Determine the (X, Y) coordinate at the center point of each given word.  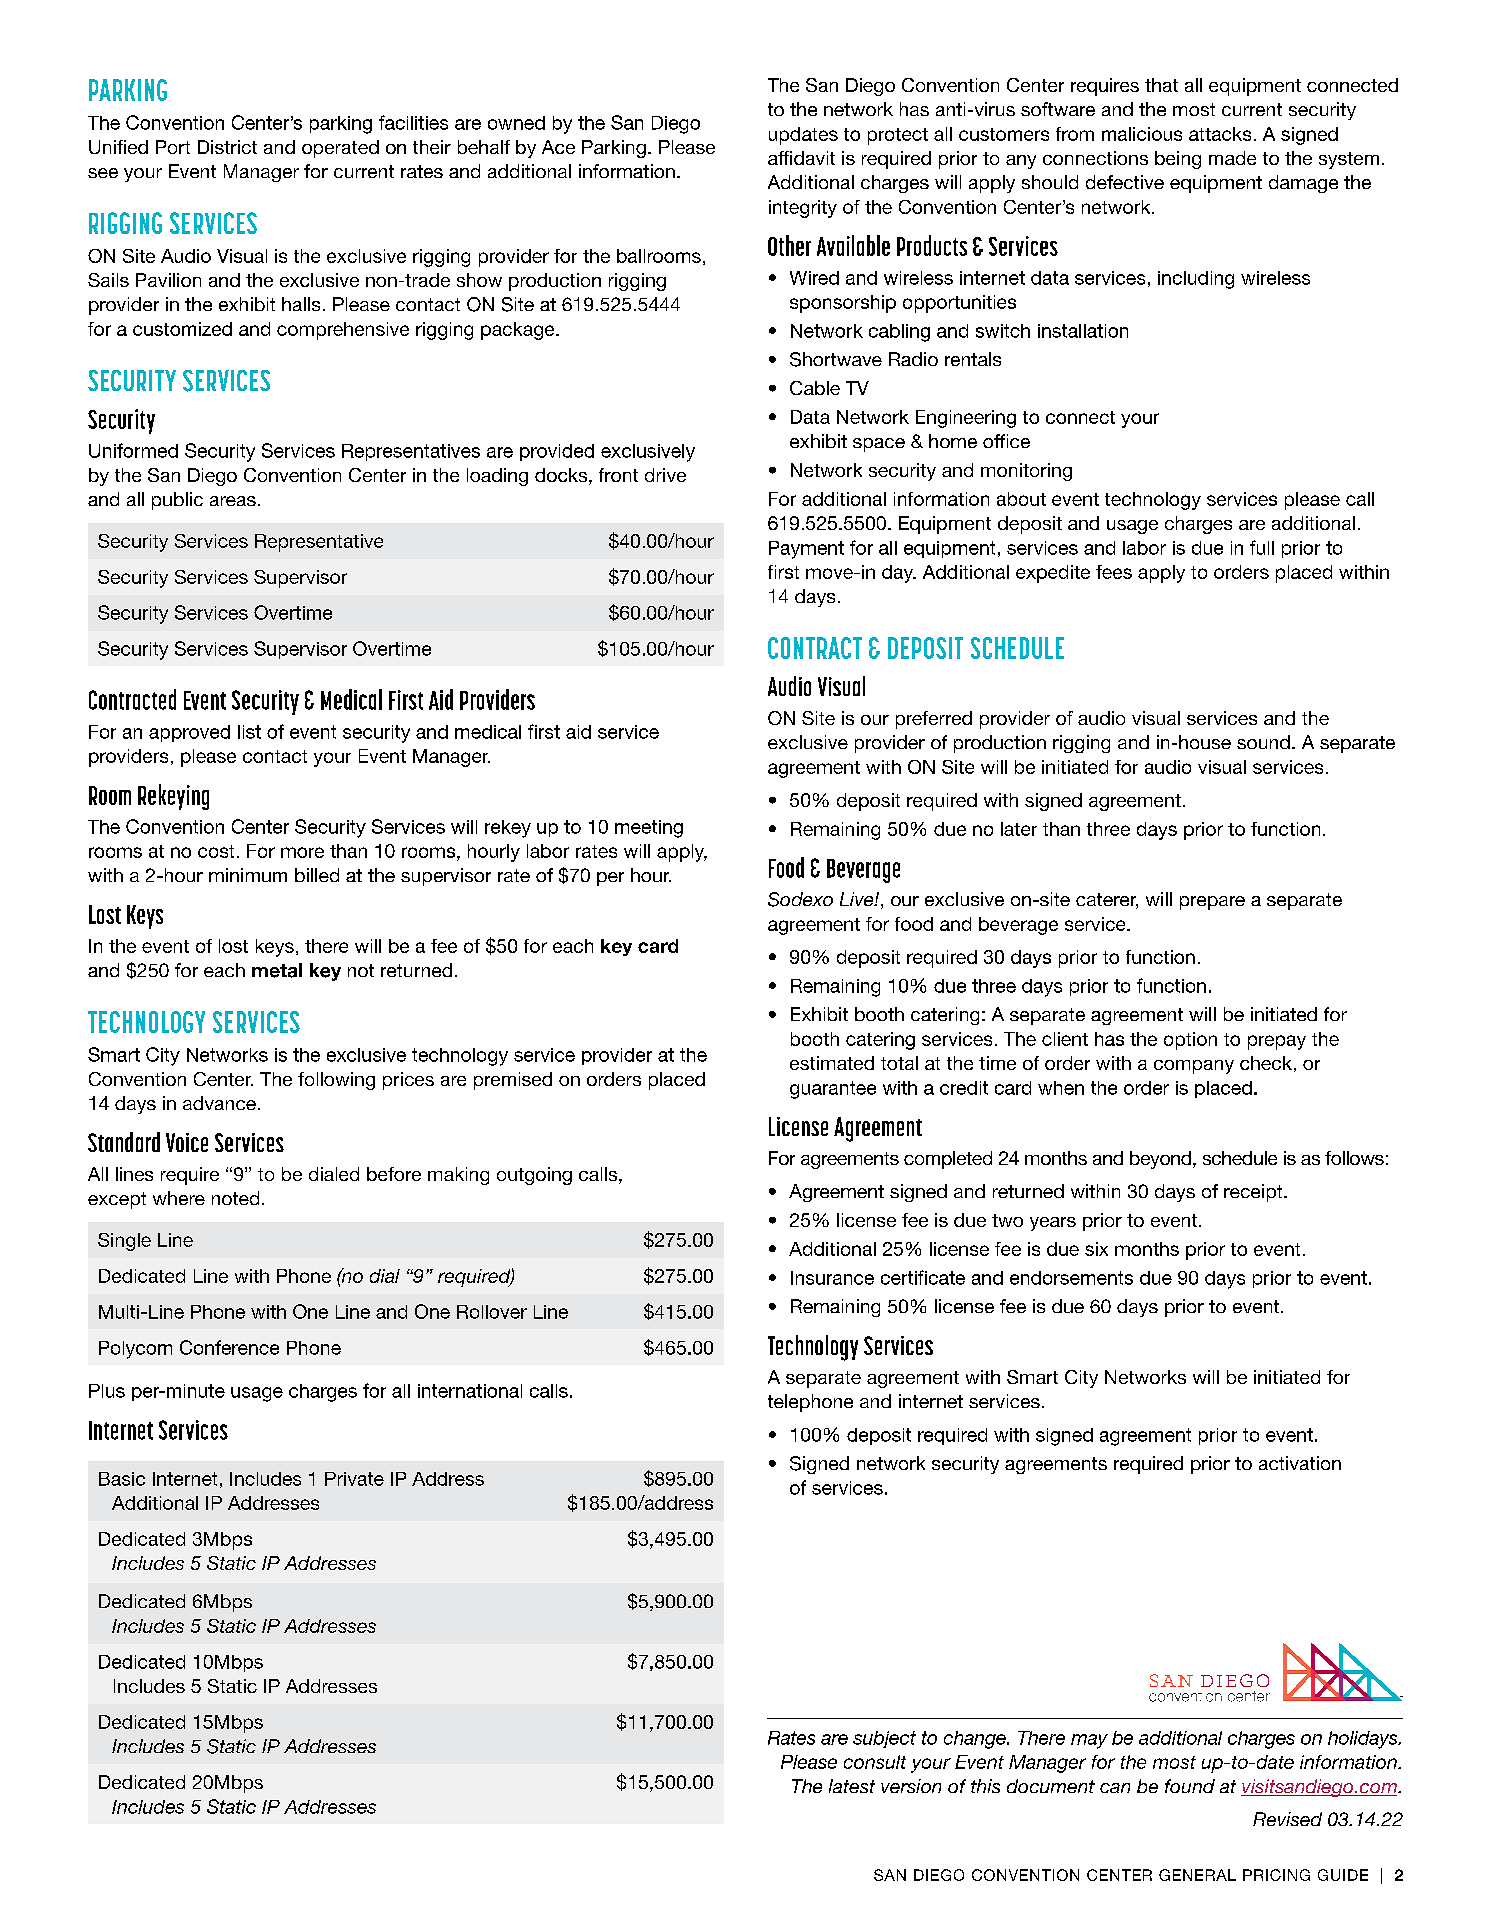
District (227, 147)
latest (852, 1786)
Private (354, 1479)
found (1190, 1786)
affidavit (801, 158)
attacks (1220, 134)
